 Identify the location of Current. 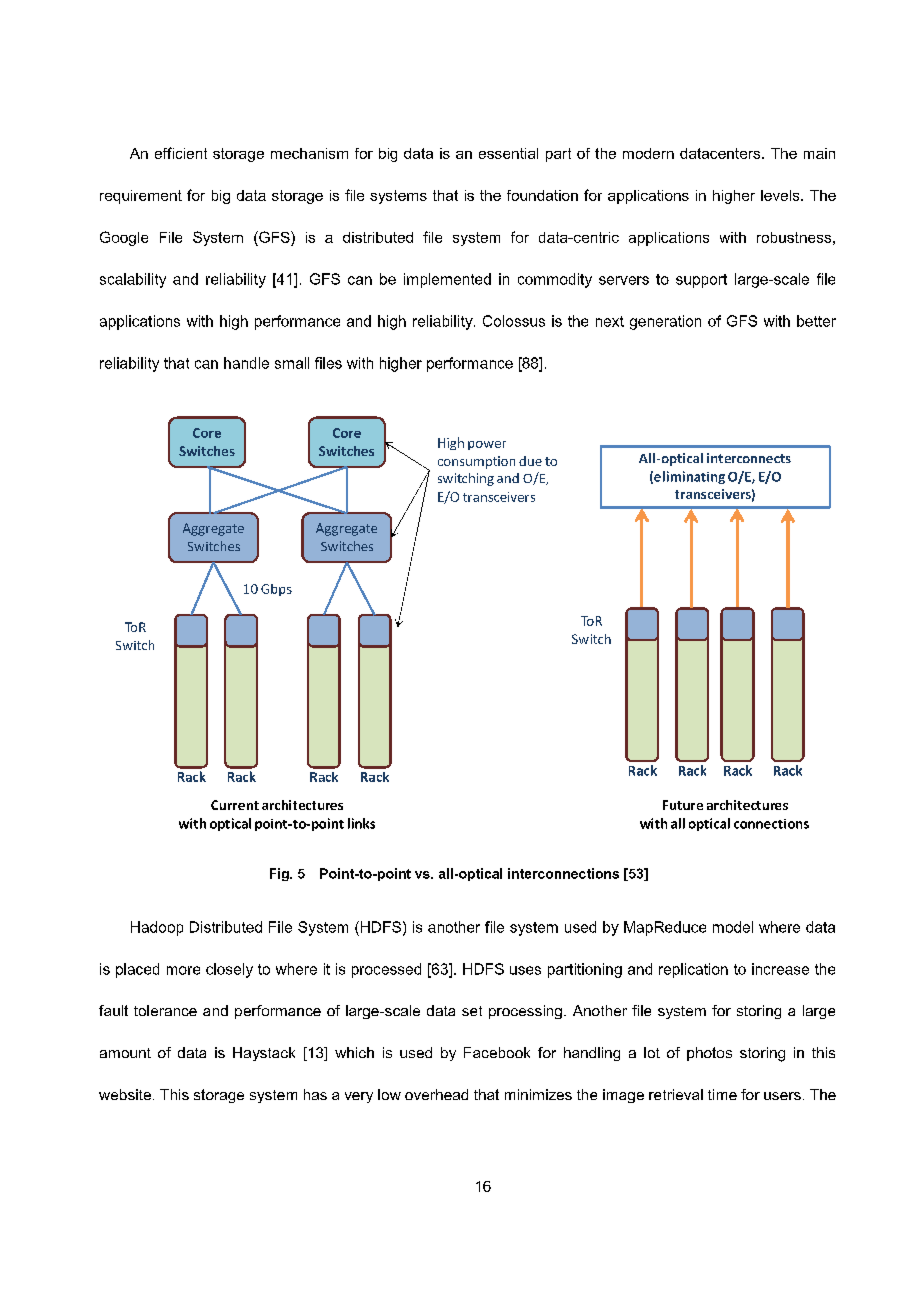
(235, 805).
